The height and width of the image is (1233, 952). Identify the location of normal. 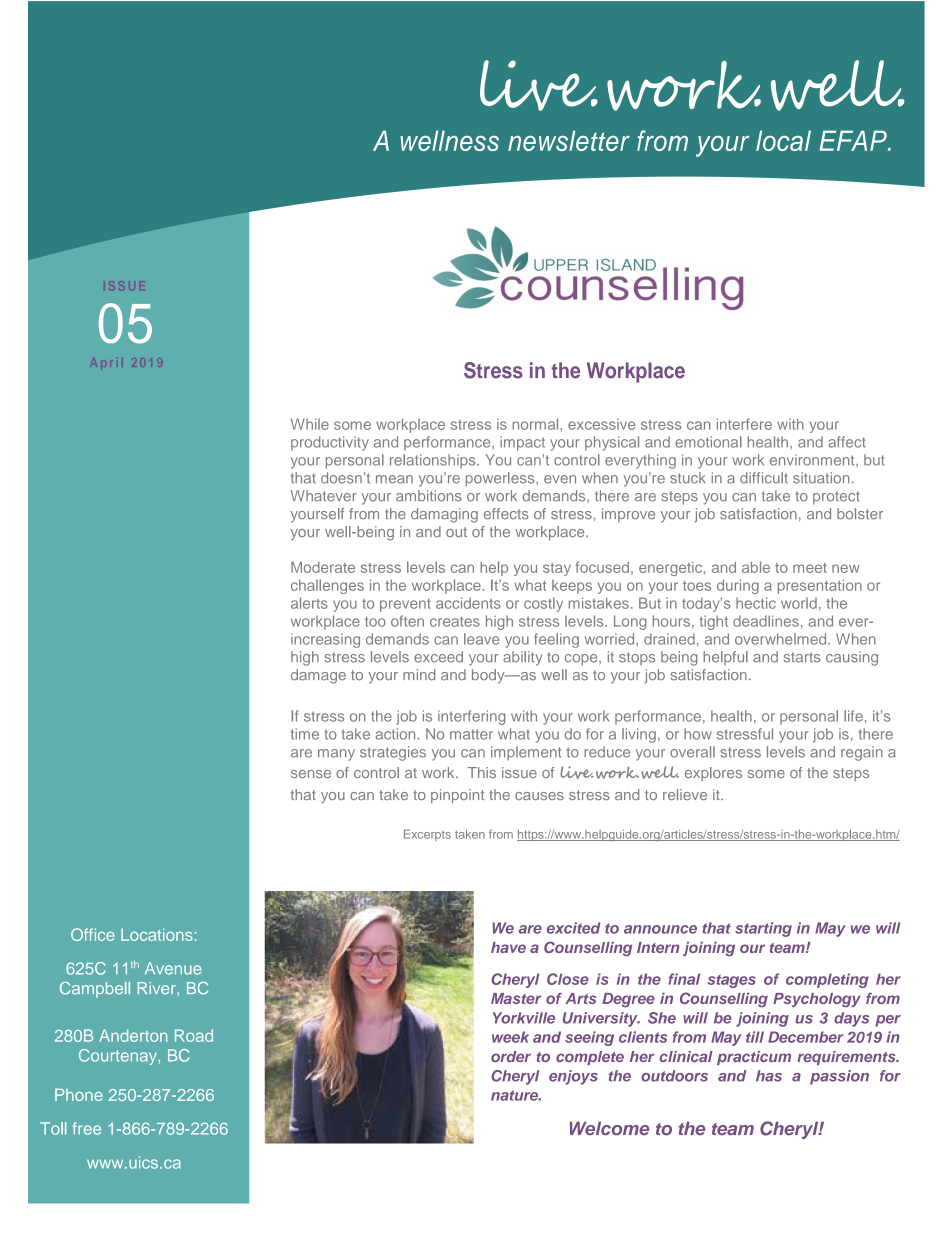
(537, 424).
